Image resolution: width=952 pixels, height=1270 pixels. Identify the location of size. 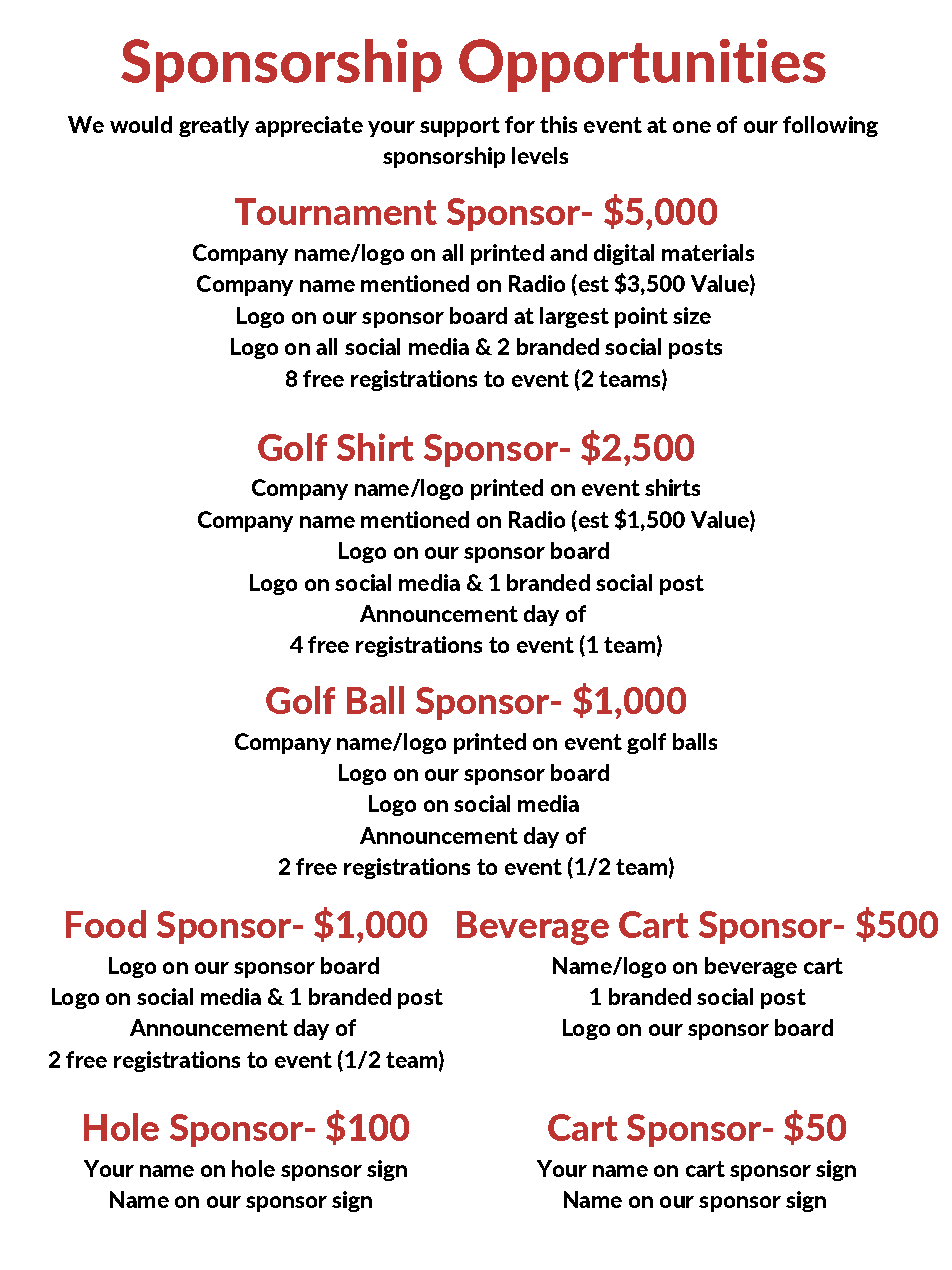
(692, 315).
